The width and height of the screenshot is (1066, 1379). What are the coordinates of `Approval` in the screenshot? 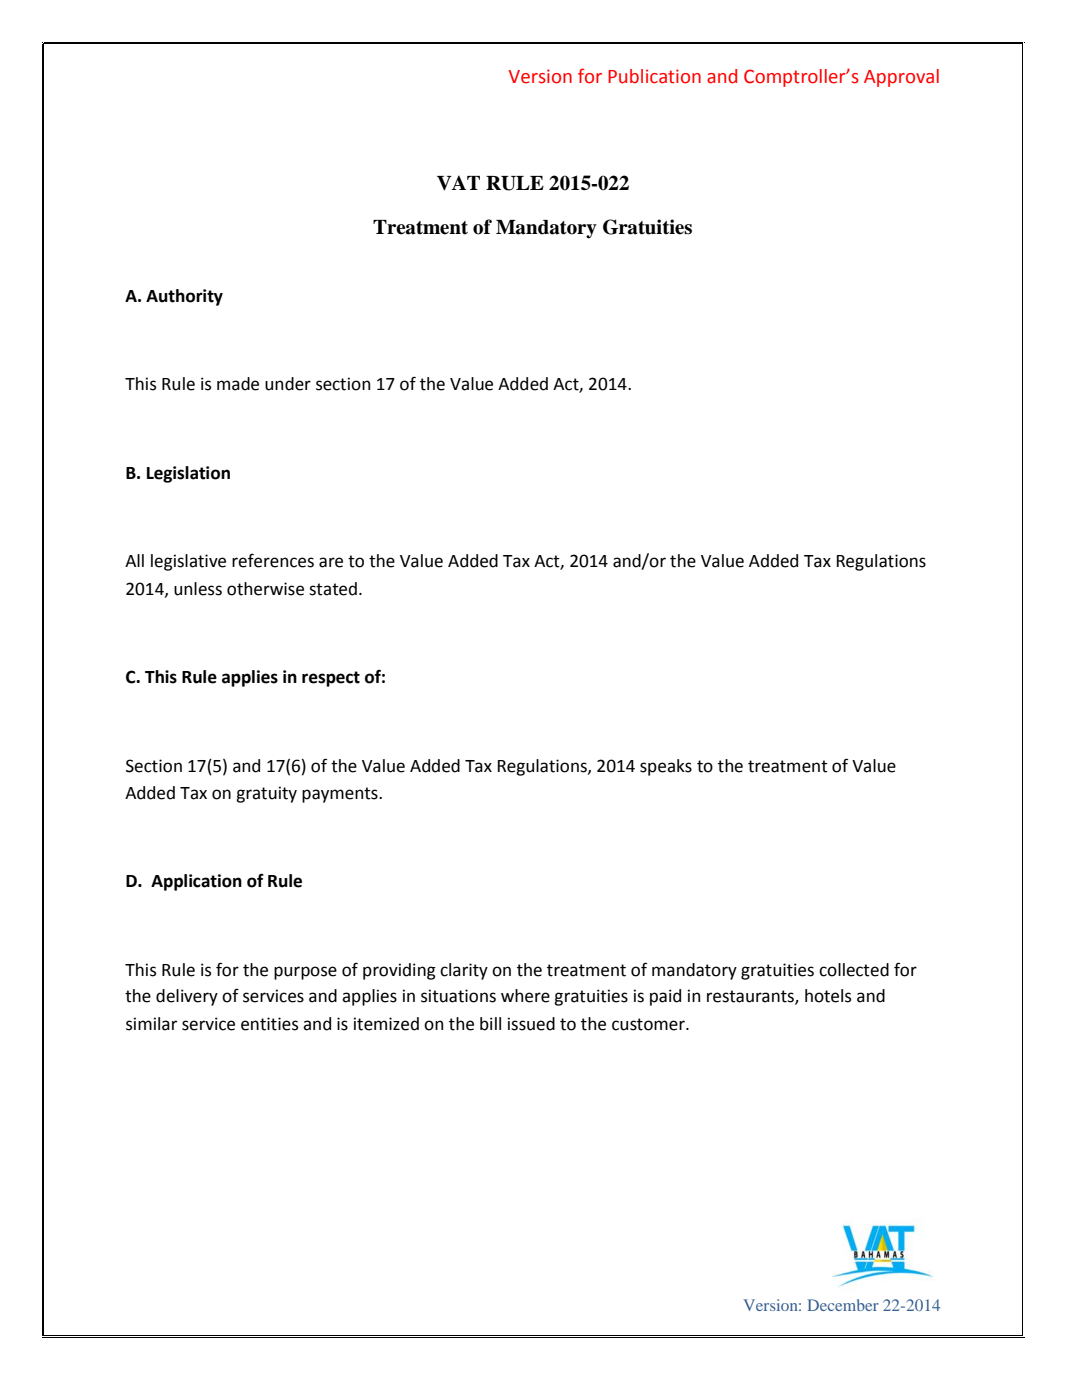 It's located at (901, 78).
